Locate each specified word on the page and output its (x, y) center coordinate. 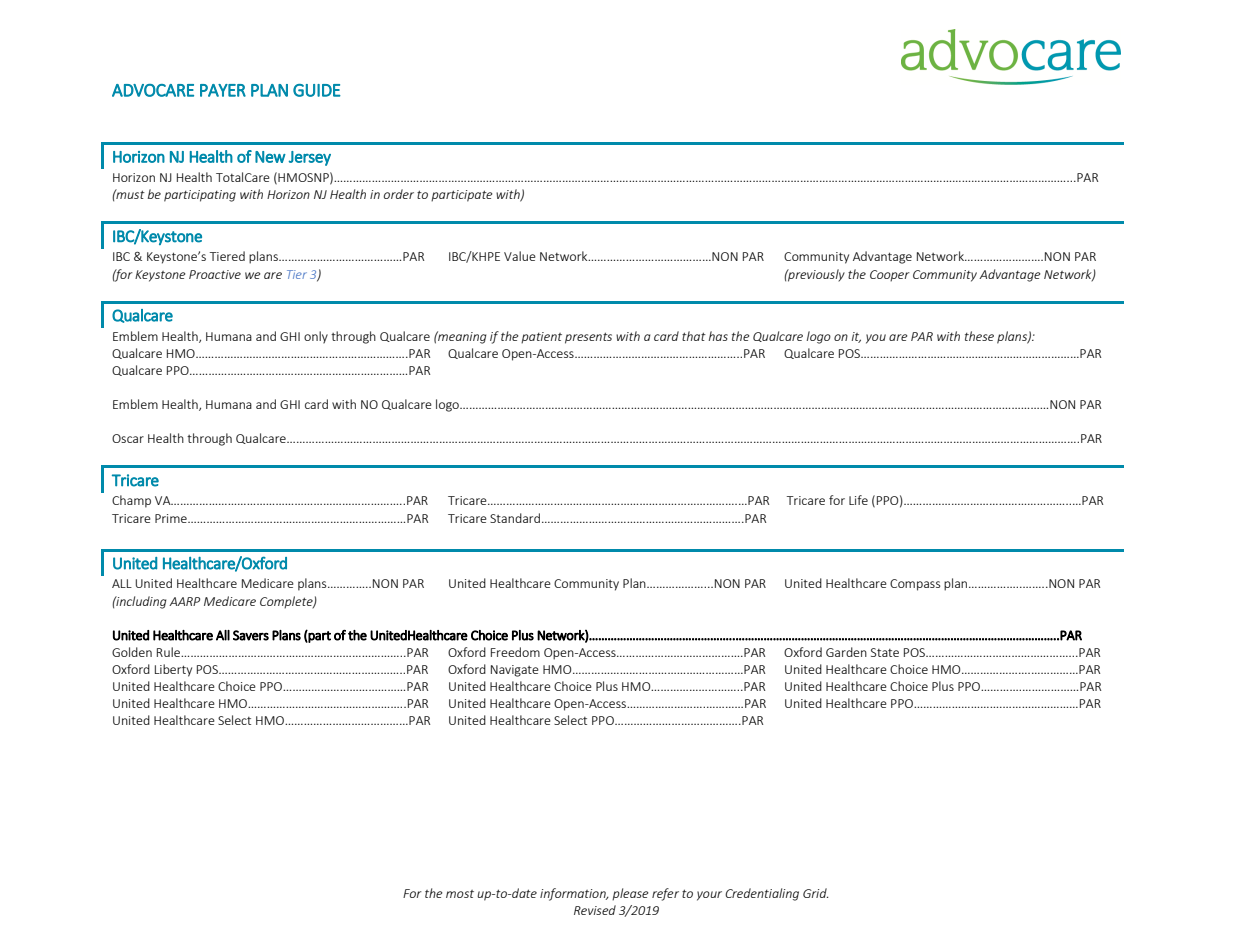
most (460, 894)
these (979, 336)
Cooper (890, 276)
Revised (595, 910)
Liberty (173, 670)
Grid (815, 893)
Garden (846, 652)
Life (858, 500)
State (885, 652)
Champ (131, 501)
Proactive (215, 274)
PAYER (223, 90)
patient (541, 338)
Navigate (515, 671)
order (399, 194)
